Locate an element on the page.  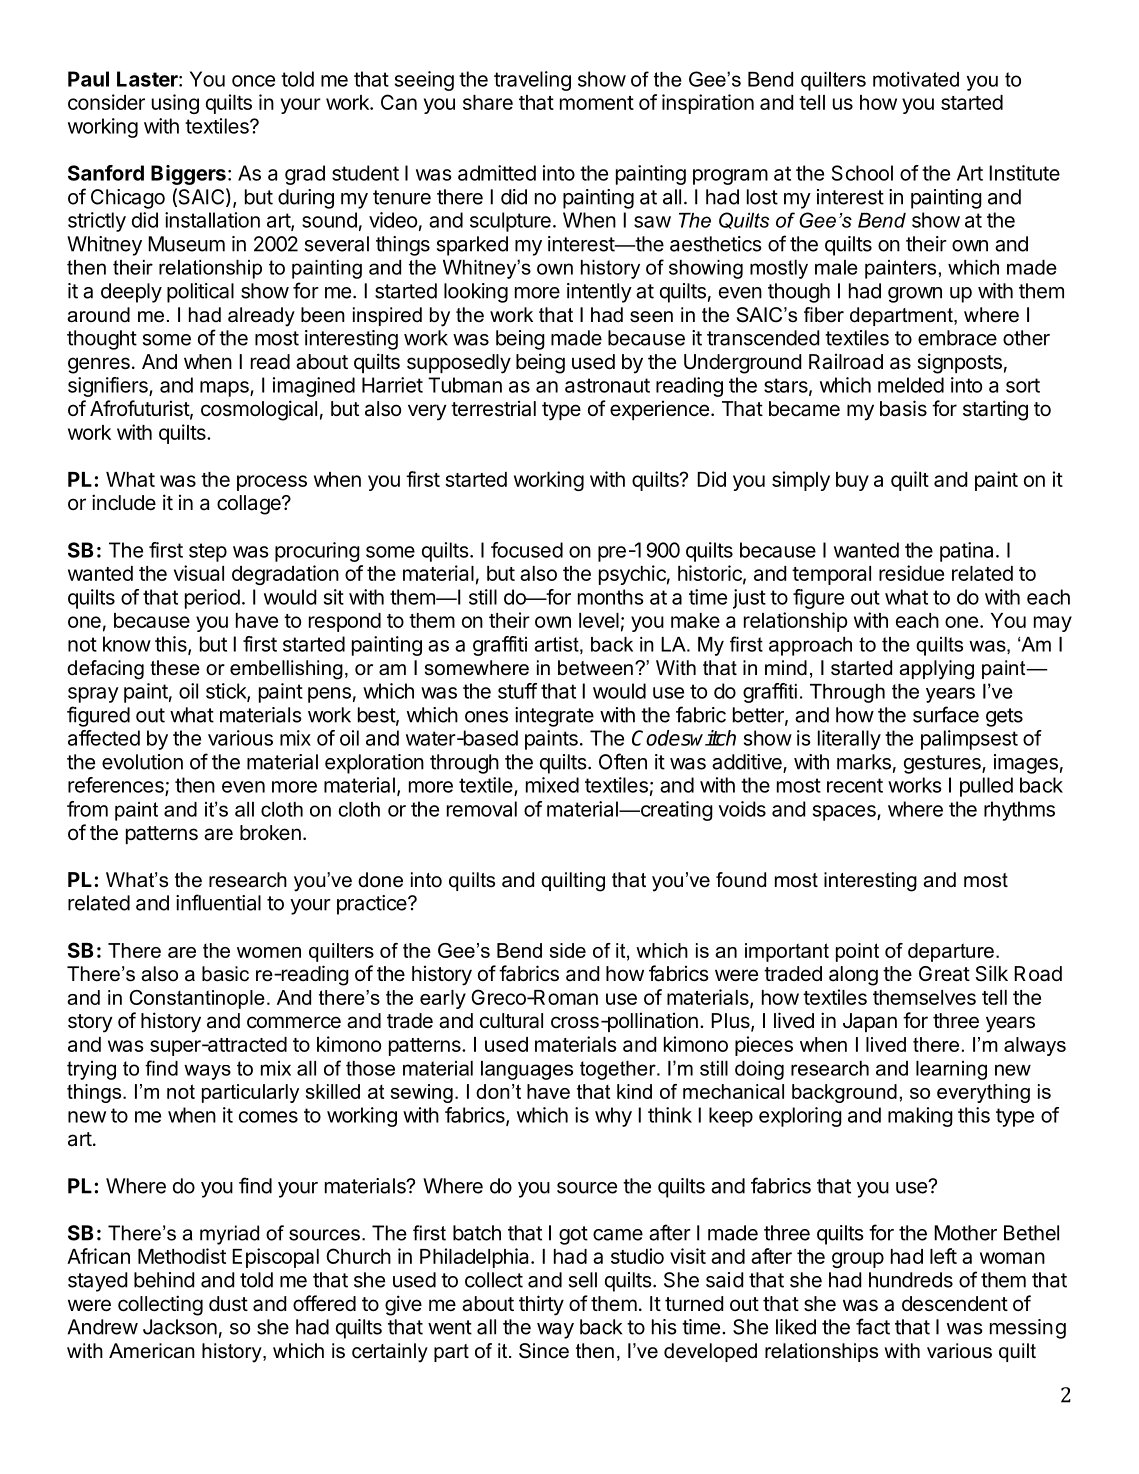
integrate is located at coordinates (554, 717).
